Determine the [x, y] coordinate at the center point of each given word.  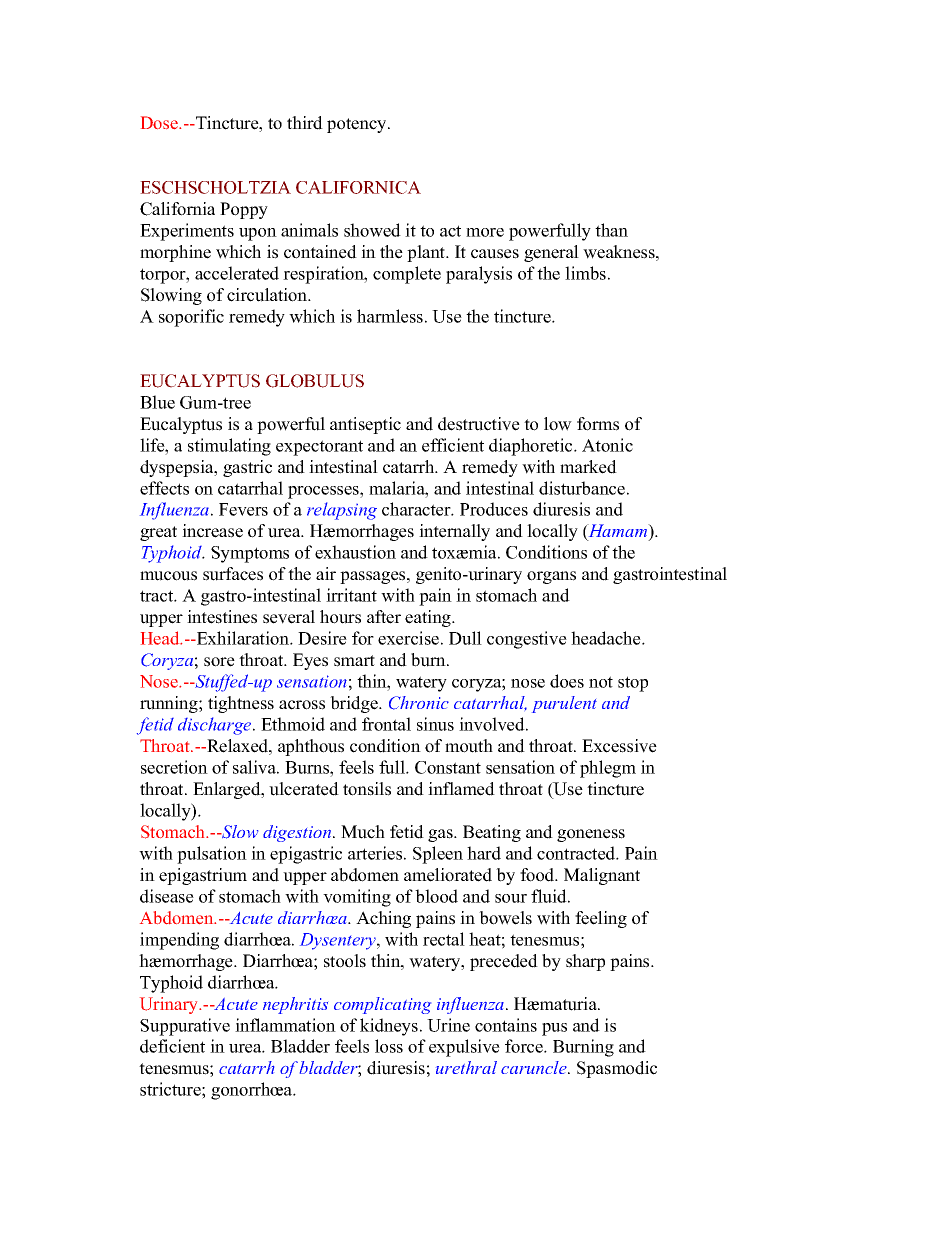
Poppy [244, 210]
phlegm [608, 769]
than [611, 230]
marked [588, 467]
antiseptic [365, 425]
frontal [386, 724]
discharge [216, 726]
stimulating [229, 447]
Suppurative [185, 1027]
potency [358, 125]
